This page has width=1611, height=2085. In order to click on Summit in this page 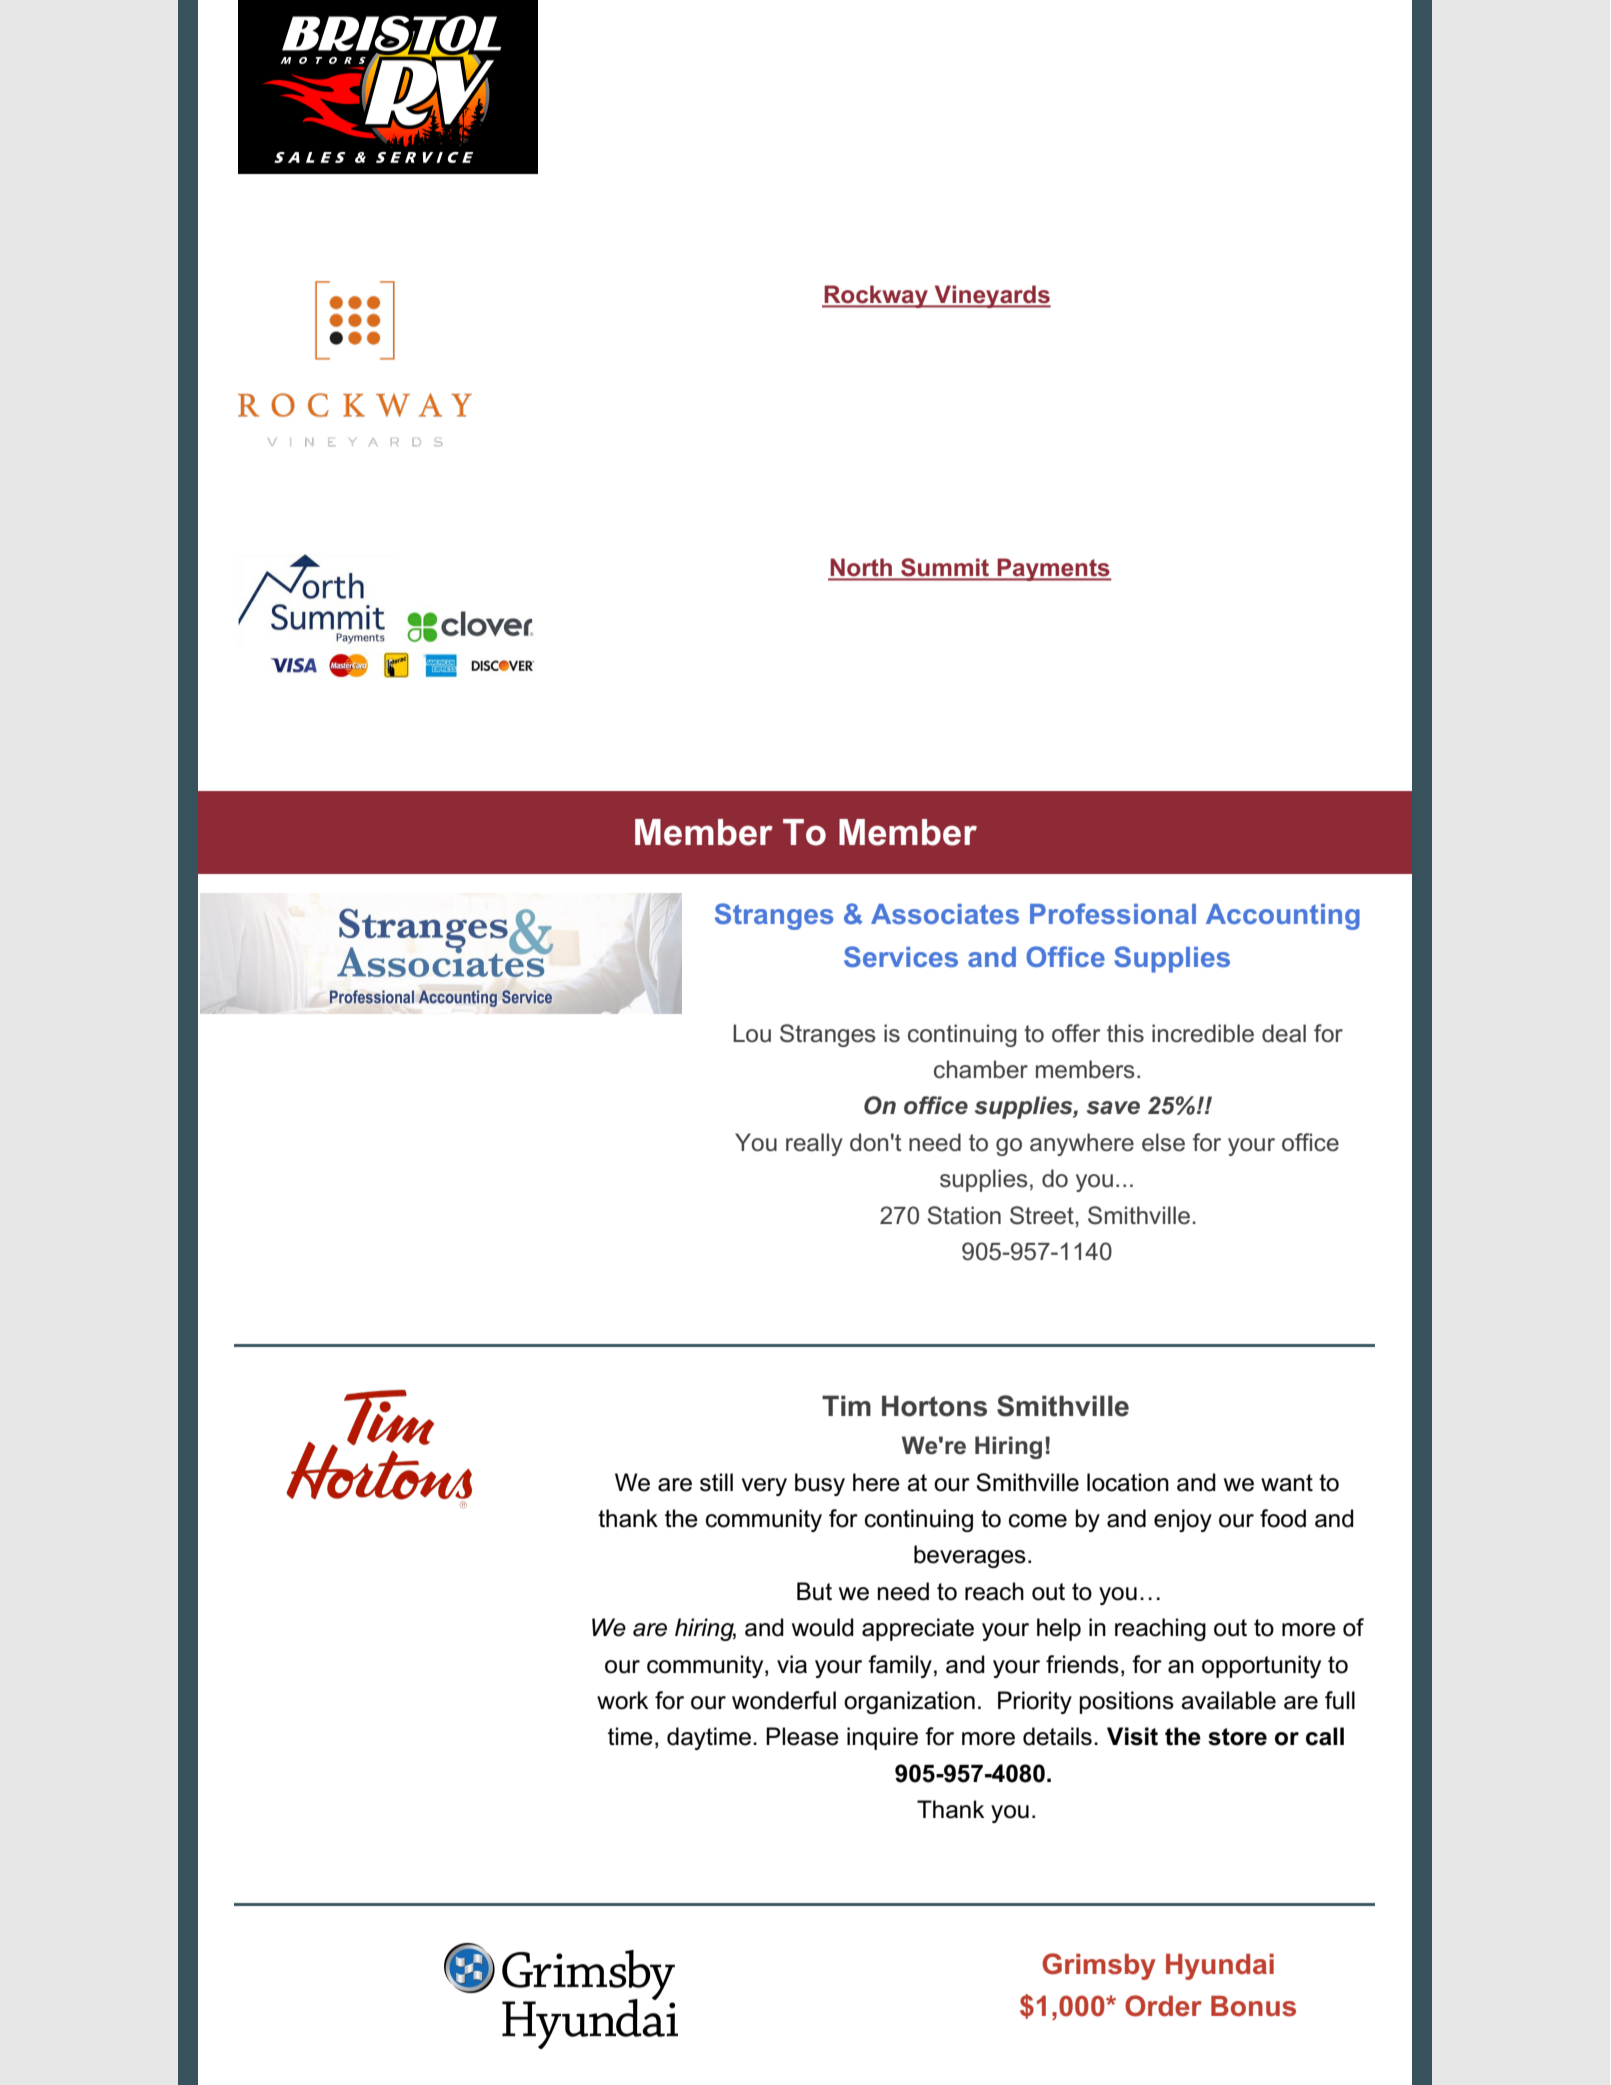, I will do `click(945, 568)`.
